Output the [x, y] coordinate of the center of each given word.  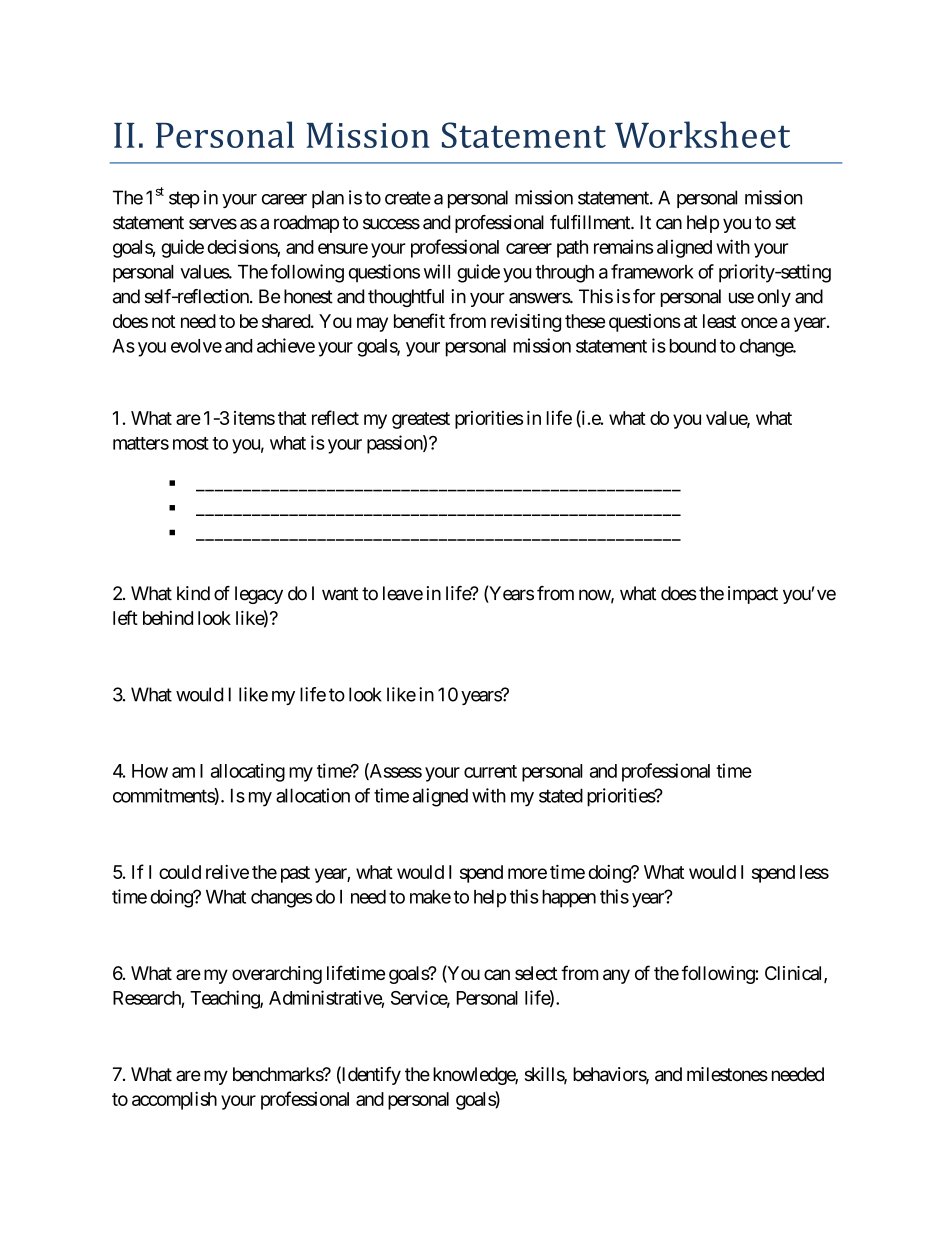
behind [168, 618]
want [340, 594]
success [391, 224]
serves [213, 224]
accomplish [174, 1100]
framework [652, 271]
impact [753, 595]
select [536, 973]
